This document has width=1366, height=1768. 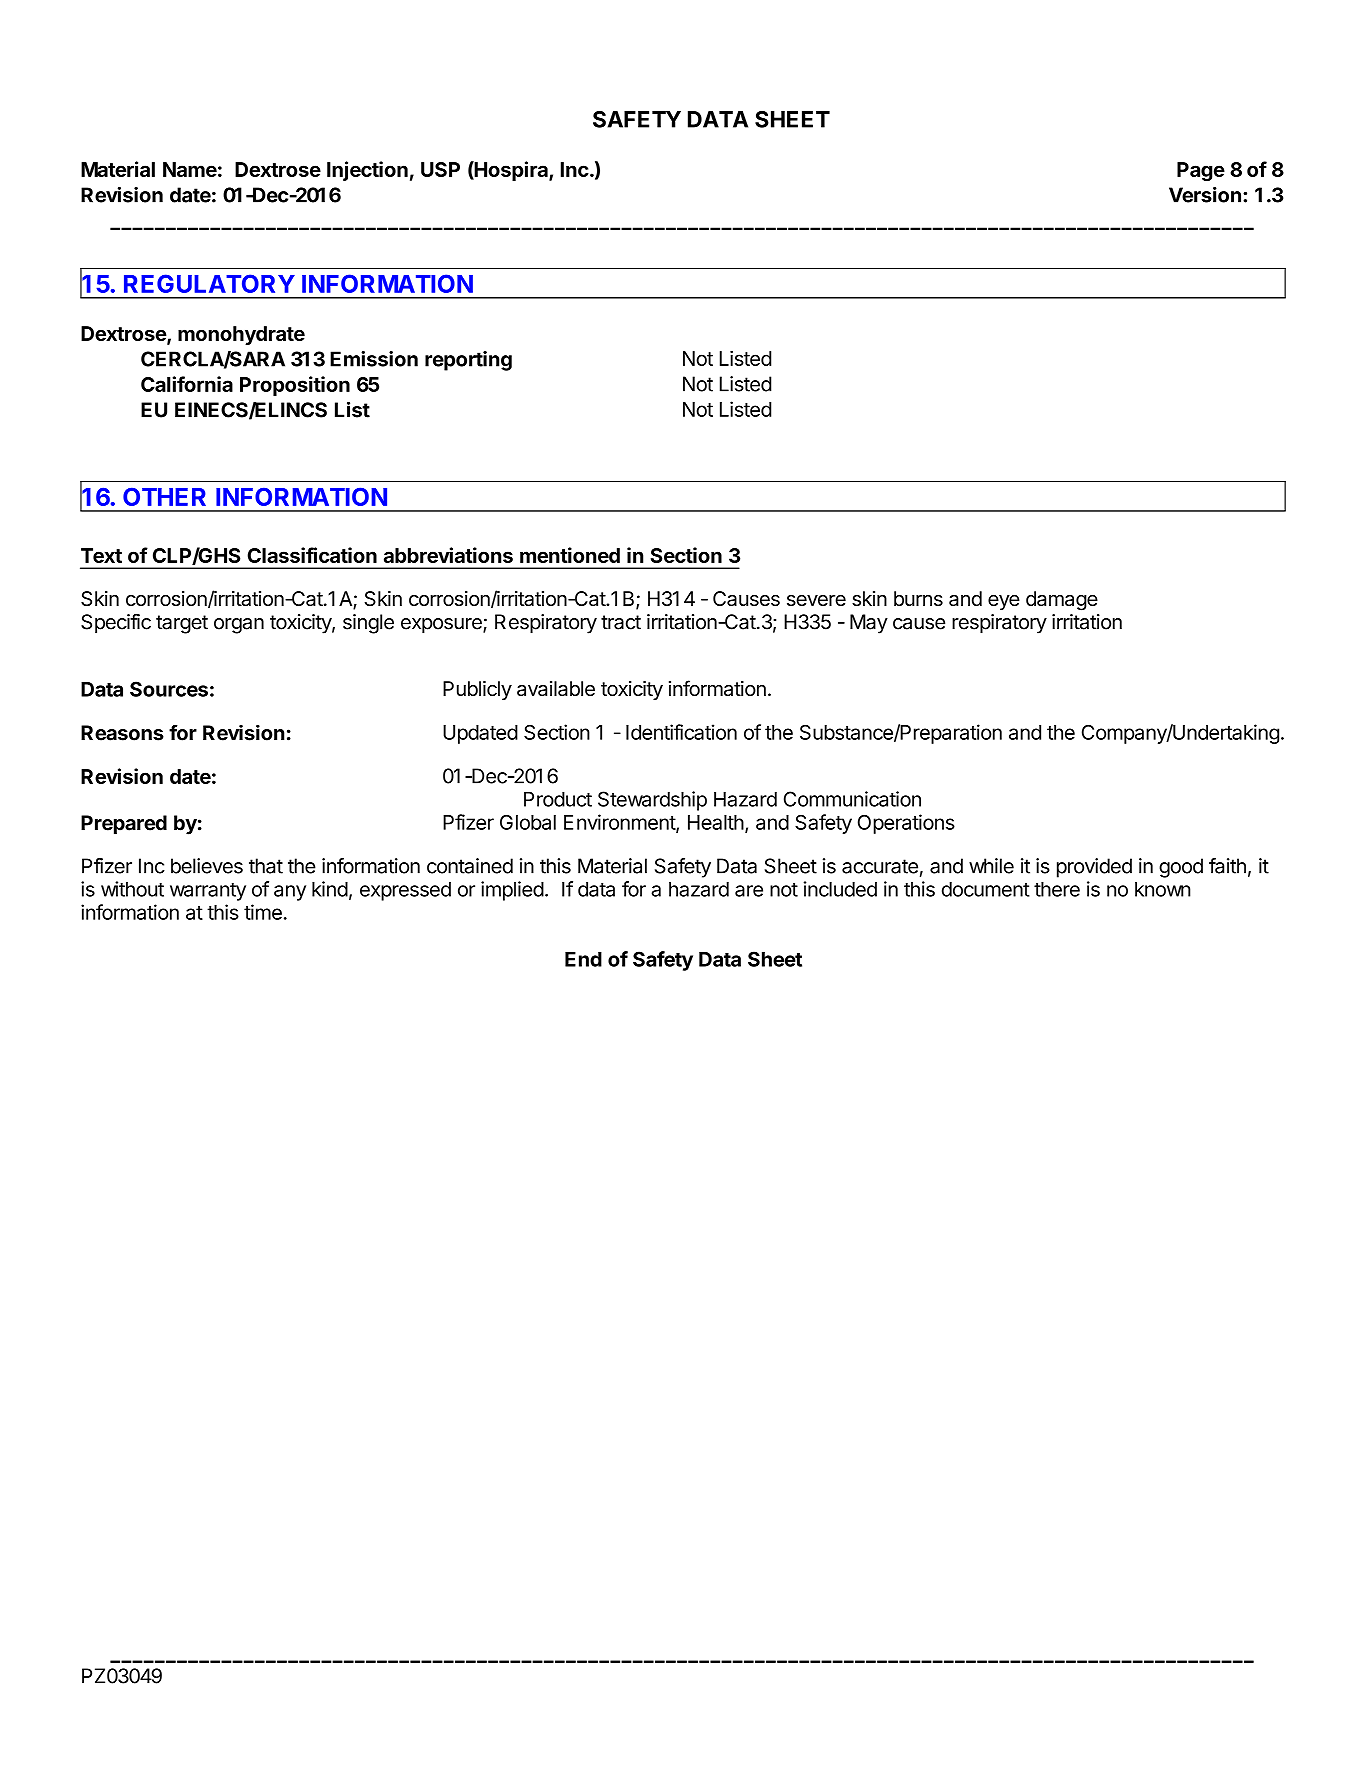 What do you see at coordinates (169, 689) in the document?
I see `Sources` at bounding box center [169, 689].
